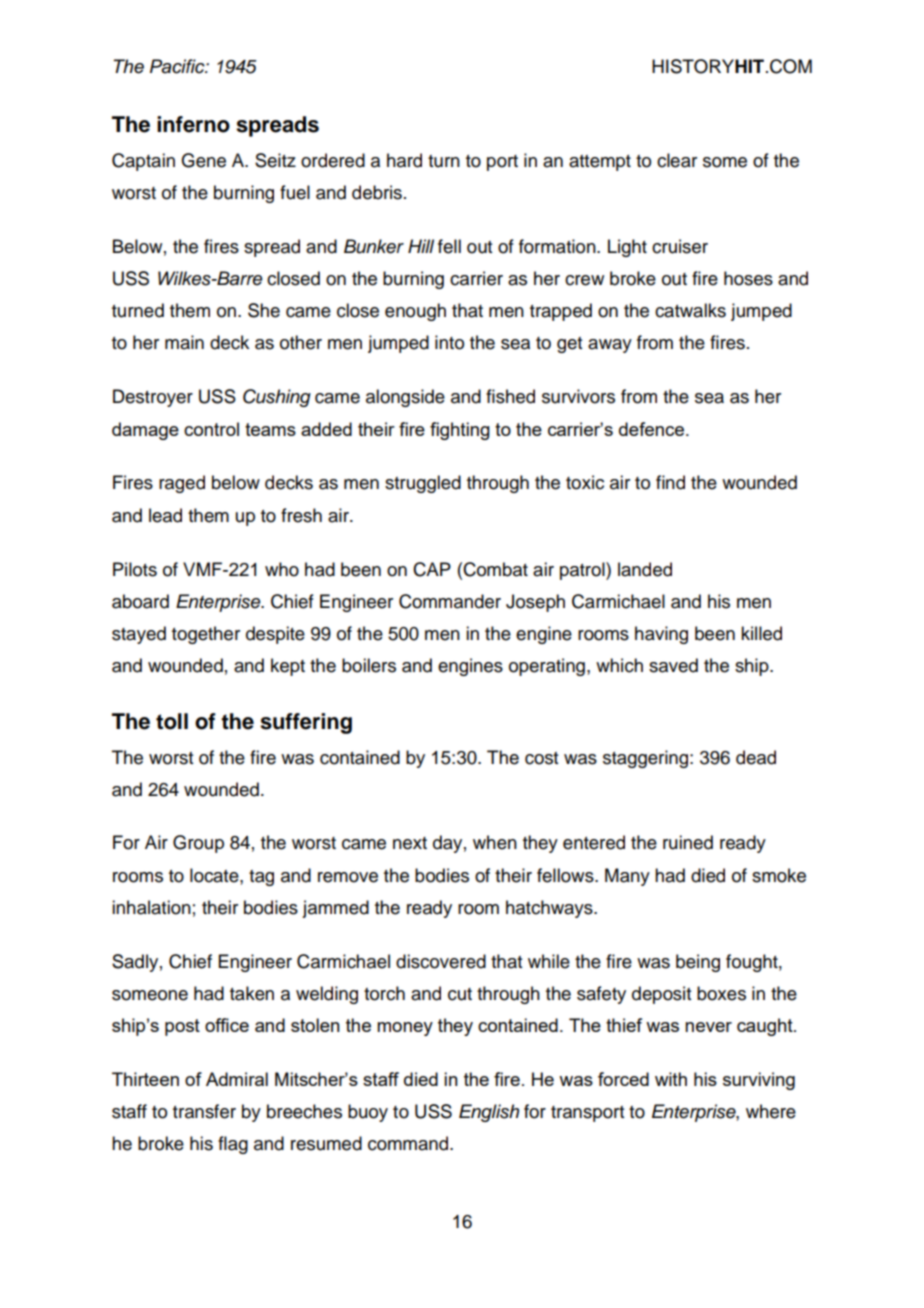 The image size is (924, 1308). Describe the element at coordinates (215, 875) in the page. I see `locate` at that location.
